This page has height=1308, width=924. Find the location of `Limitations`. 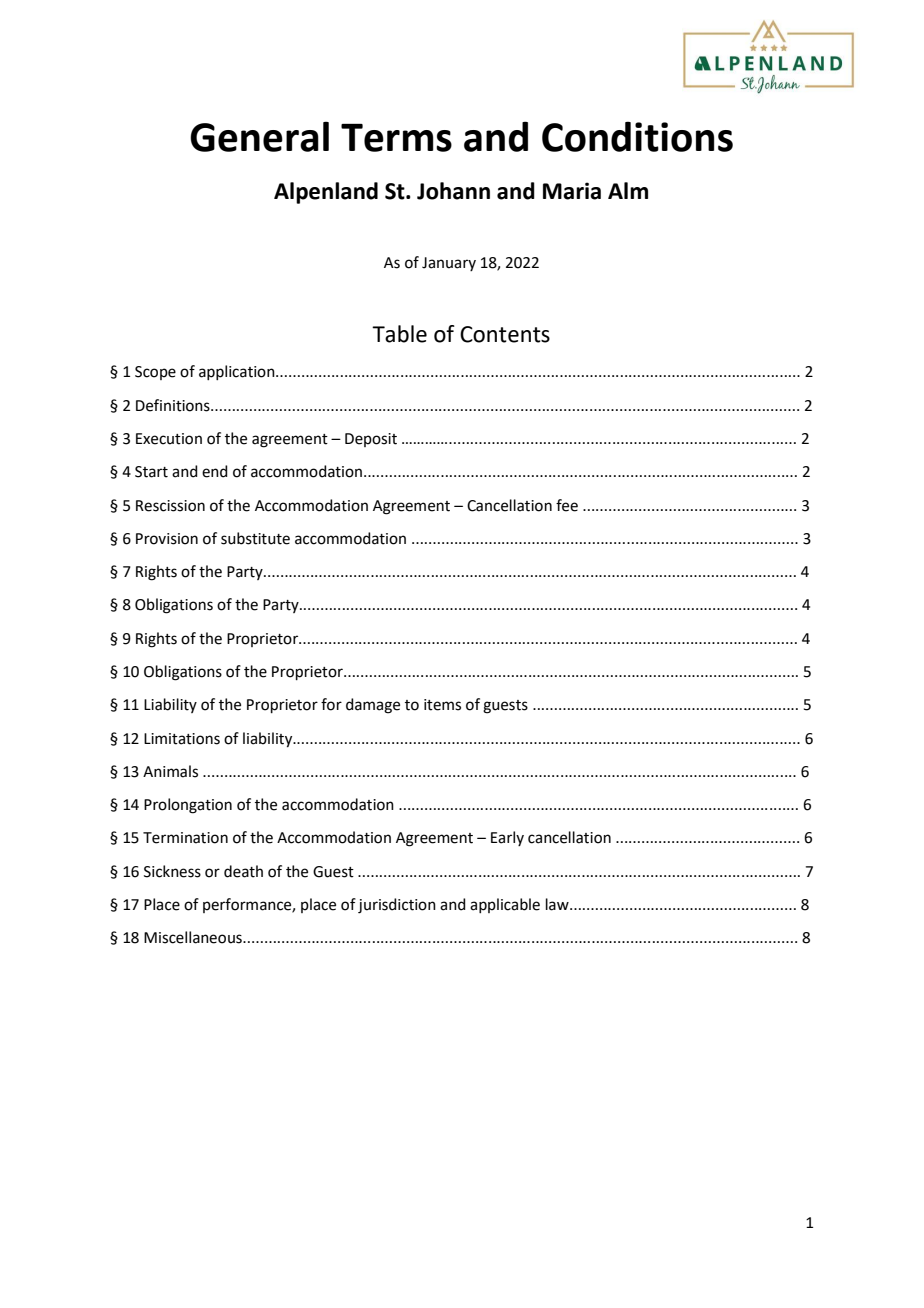

Limitations is located at coordinates (182, 739).
